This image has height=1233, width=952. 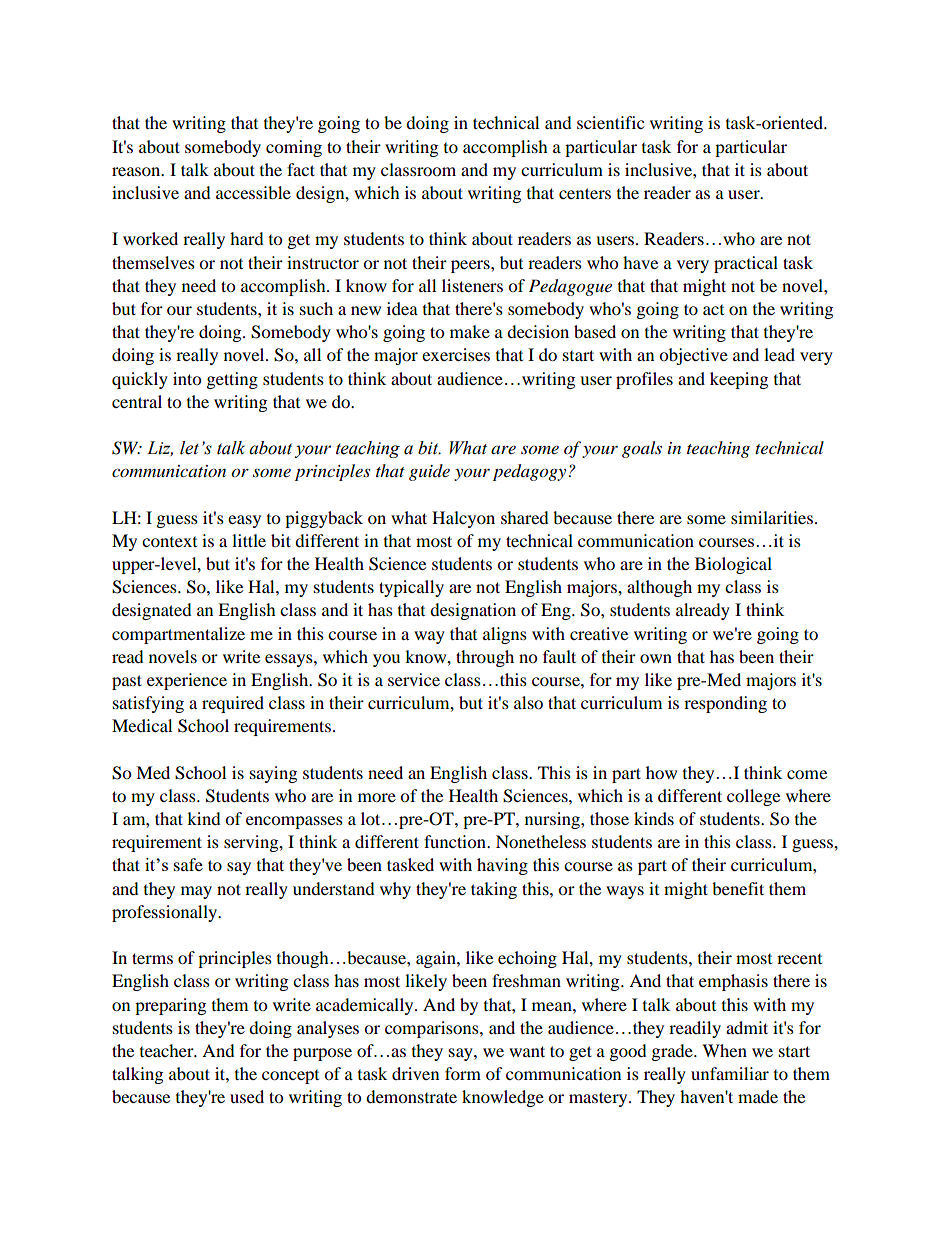 I want to click on accessible, so click(x=253, y=192).
